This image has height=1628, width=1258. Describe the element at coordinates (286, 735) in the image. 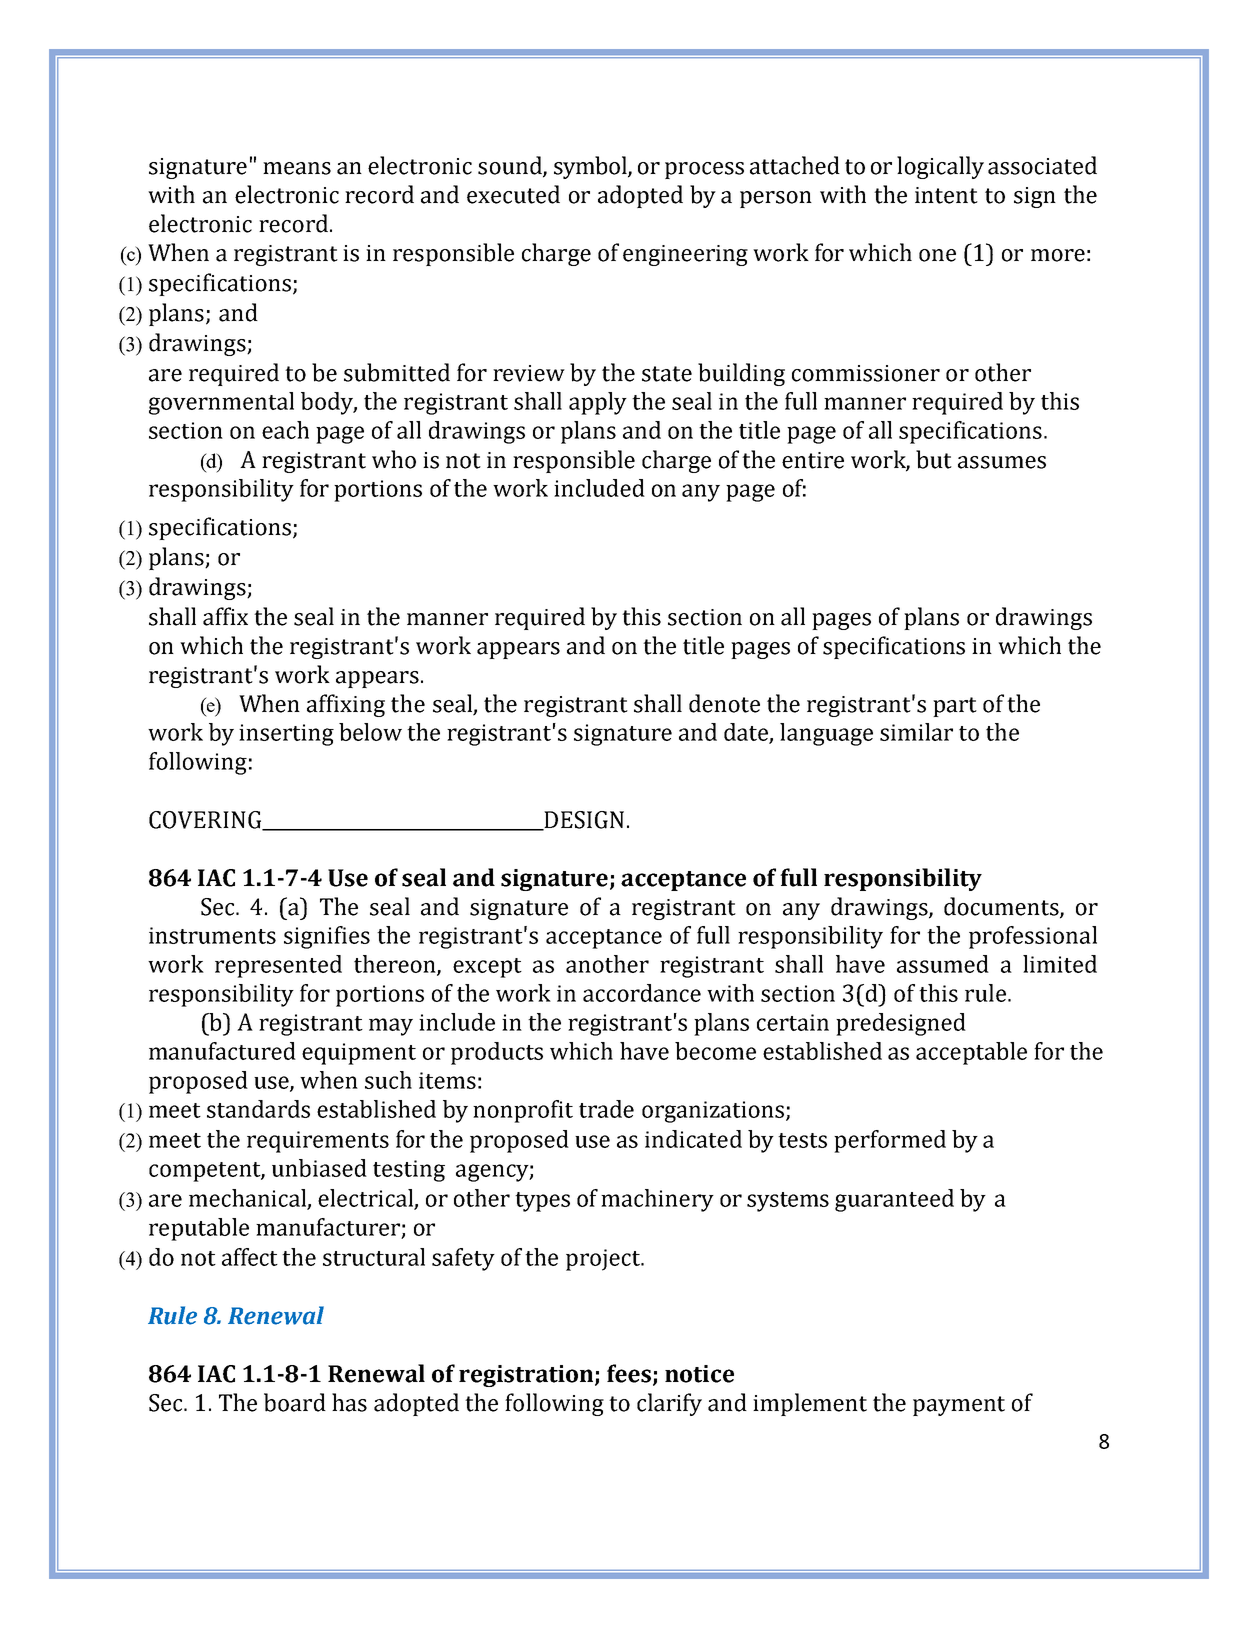

I see `inserting` at that location.
